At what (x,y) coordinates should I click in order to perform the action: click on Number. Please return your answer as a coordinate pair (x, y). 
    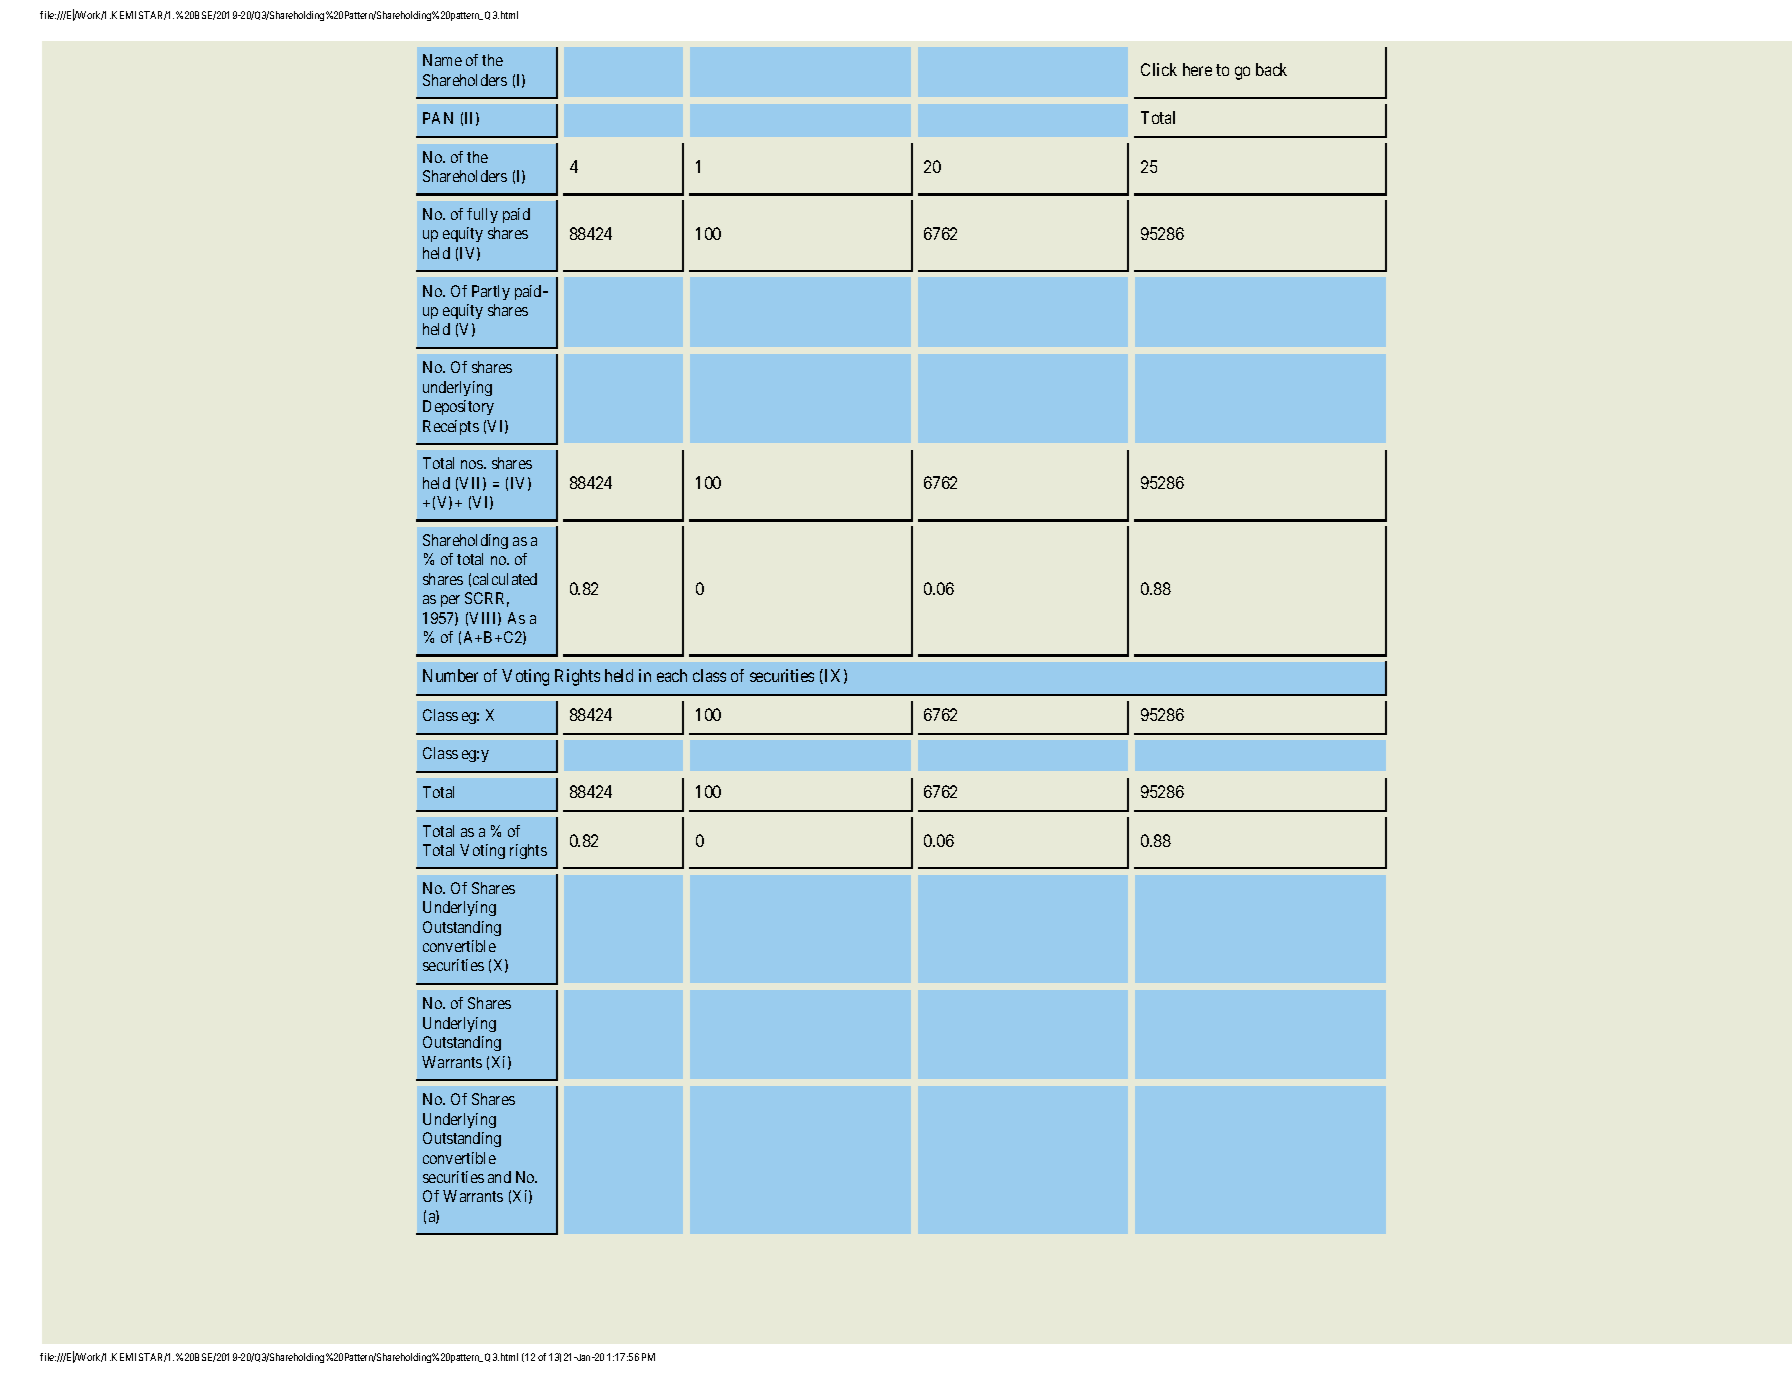
    Looking at the image, I should click on (450, 675).
